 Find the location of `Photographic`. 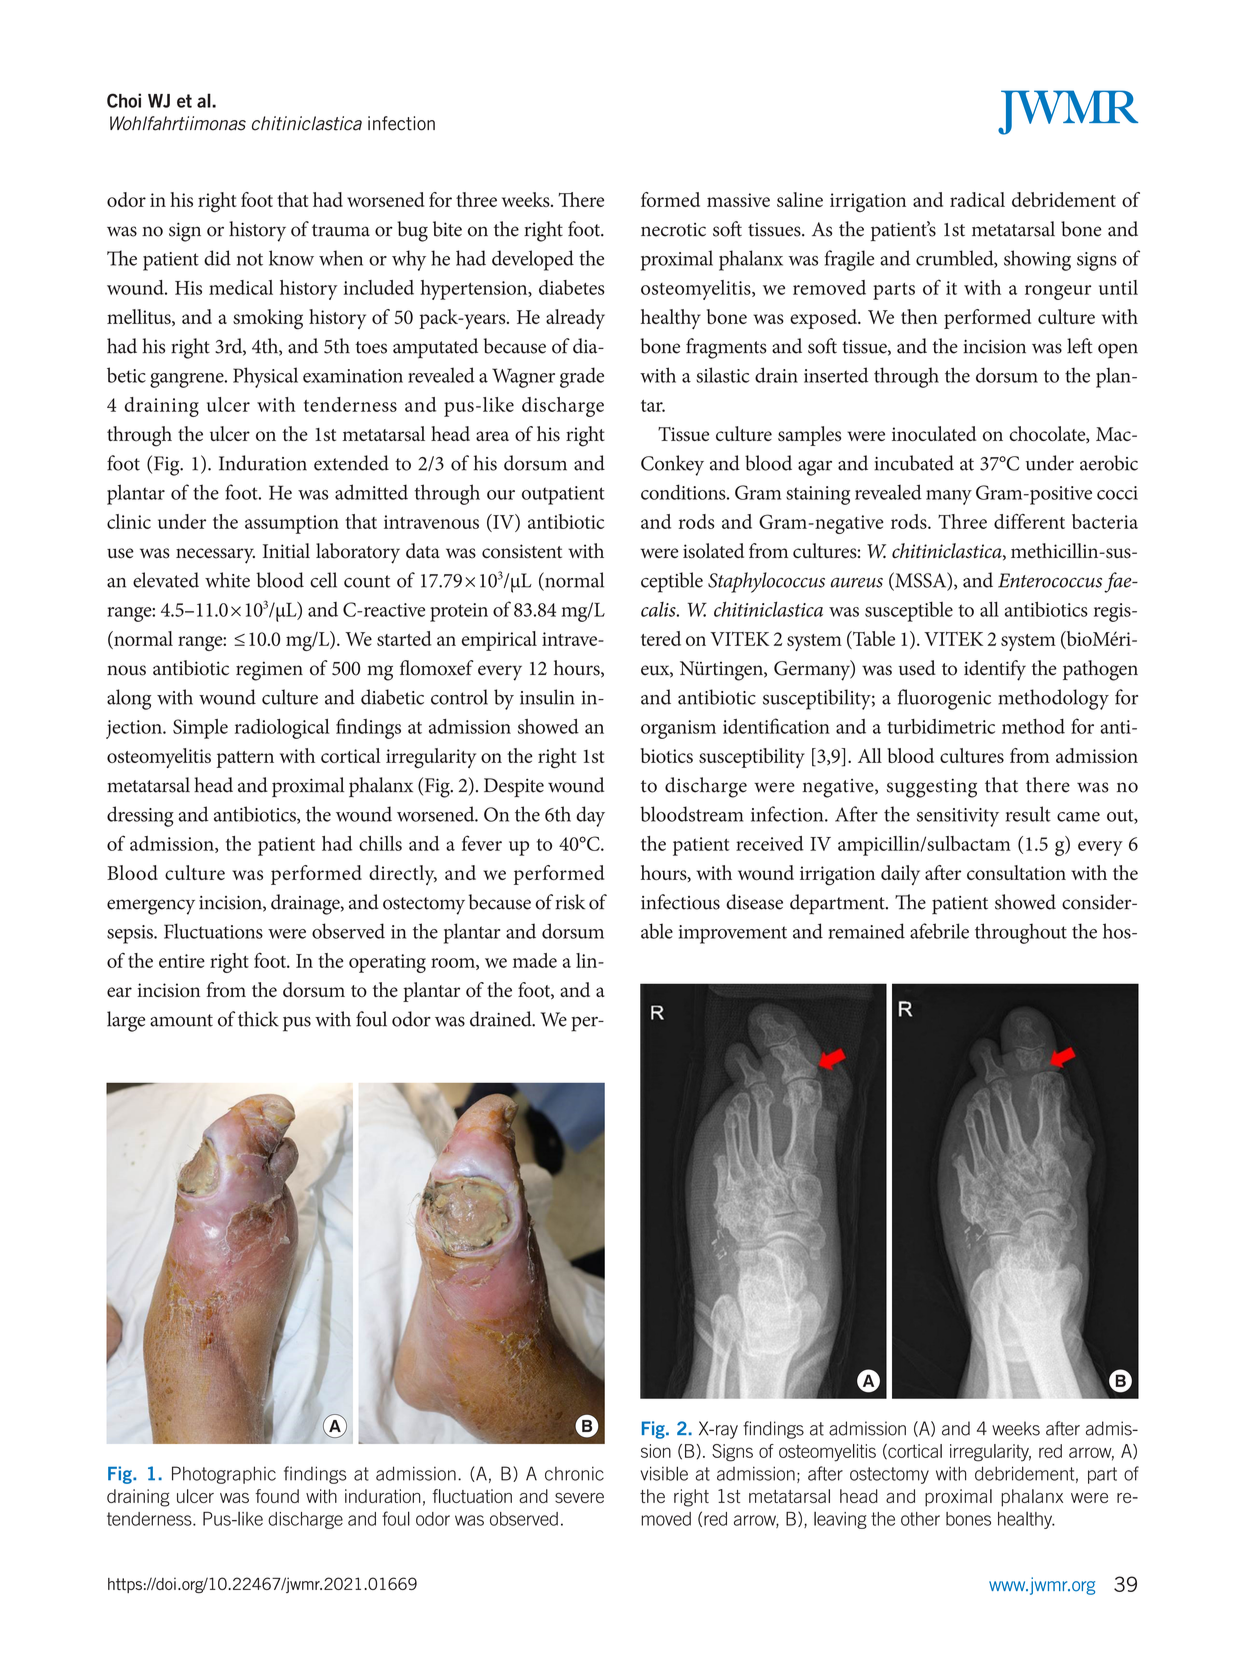

Photographic is located at coordinates (224, 1475).
